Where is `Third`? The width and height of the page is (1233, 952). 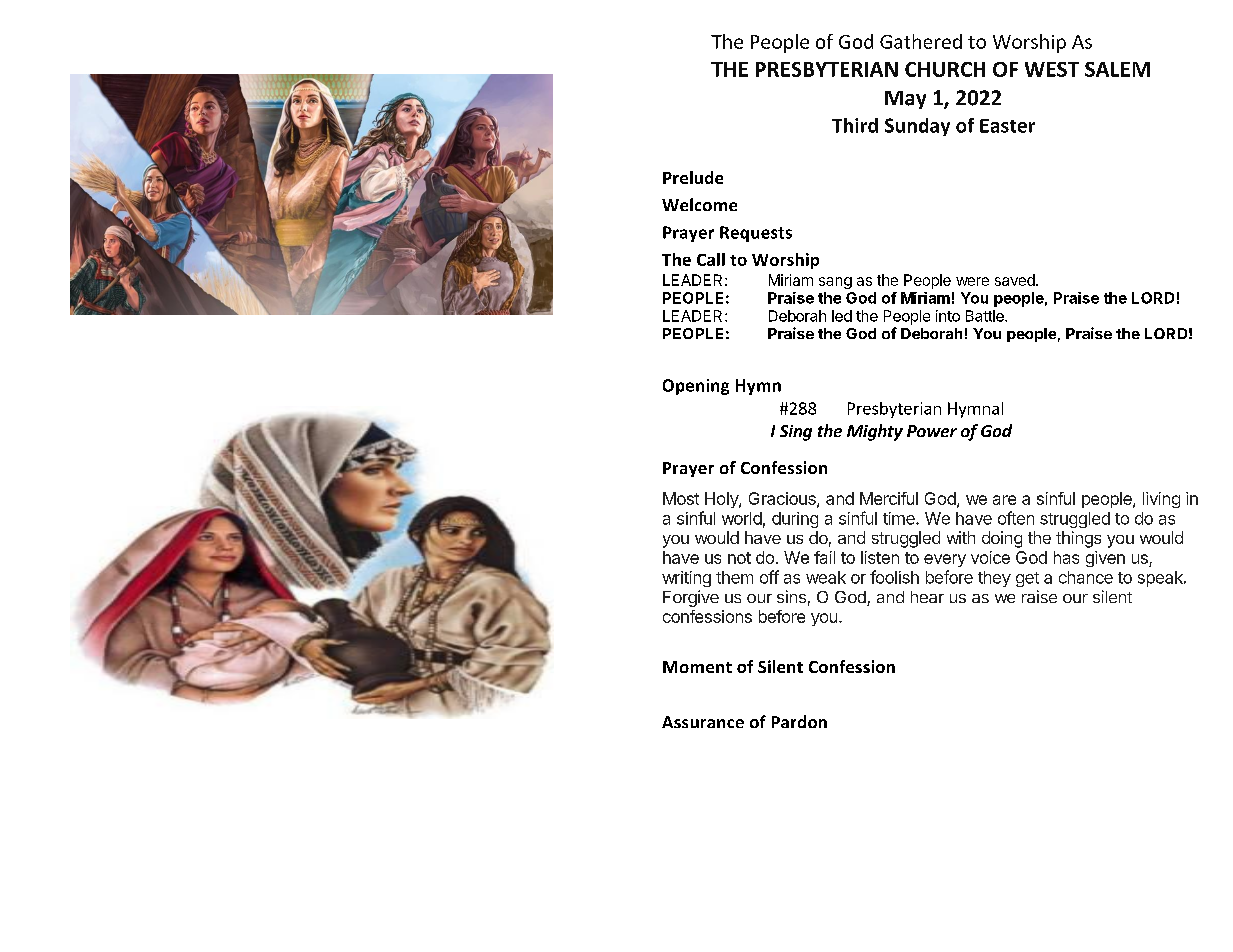
Third is located at coordinates (855, 125).
